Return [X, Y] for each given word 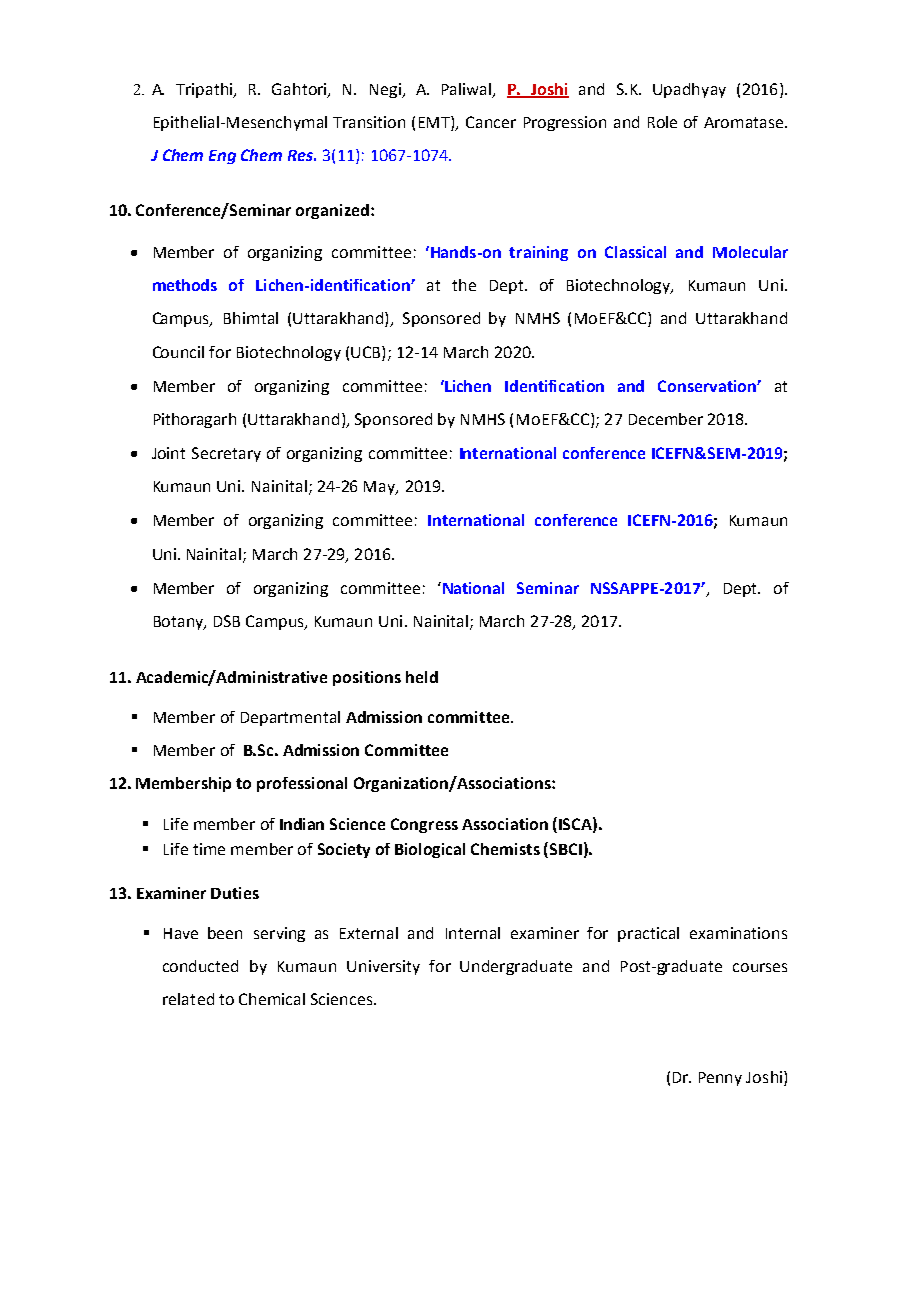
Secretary [226, 454]
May [381, 488]
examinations [738, 933]
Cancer [491, 122]
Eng [222, 157]
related [188, 999]
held [422, 677]
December [666, 419]
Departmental [290, 718]
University [383, 967]
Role [662, 122]
